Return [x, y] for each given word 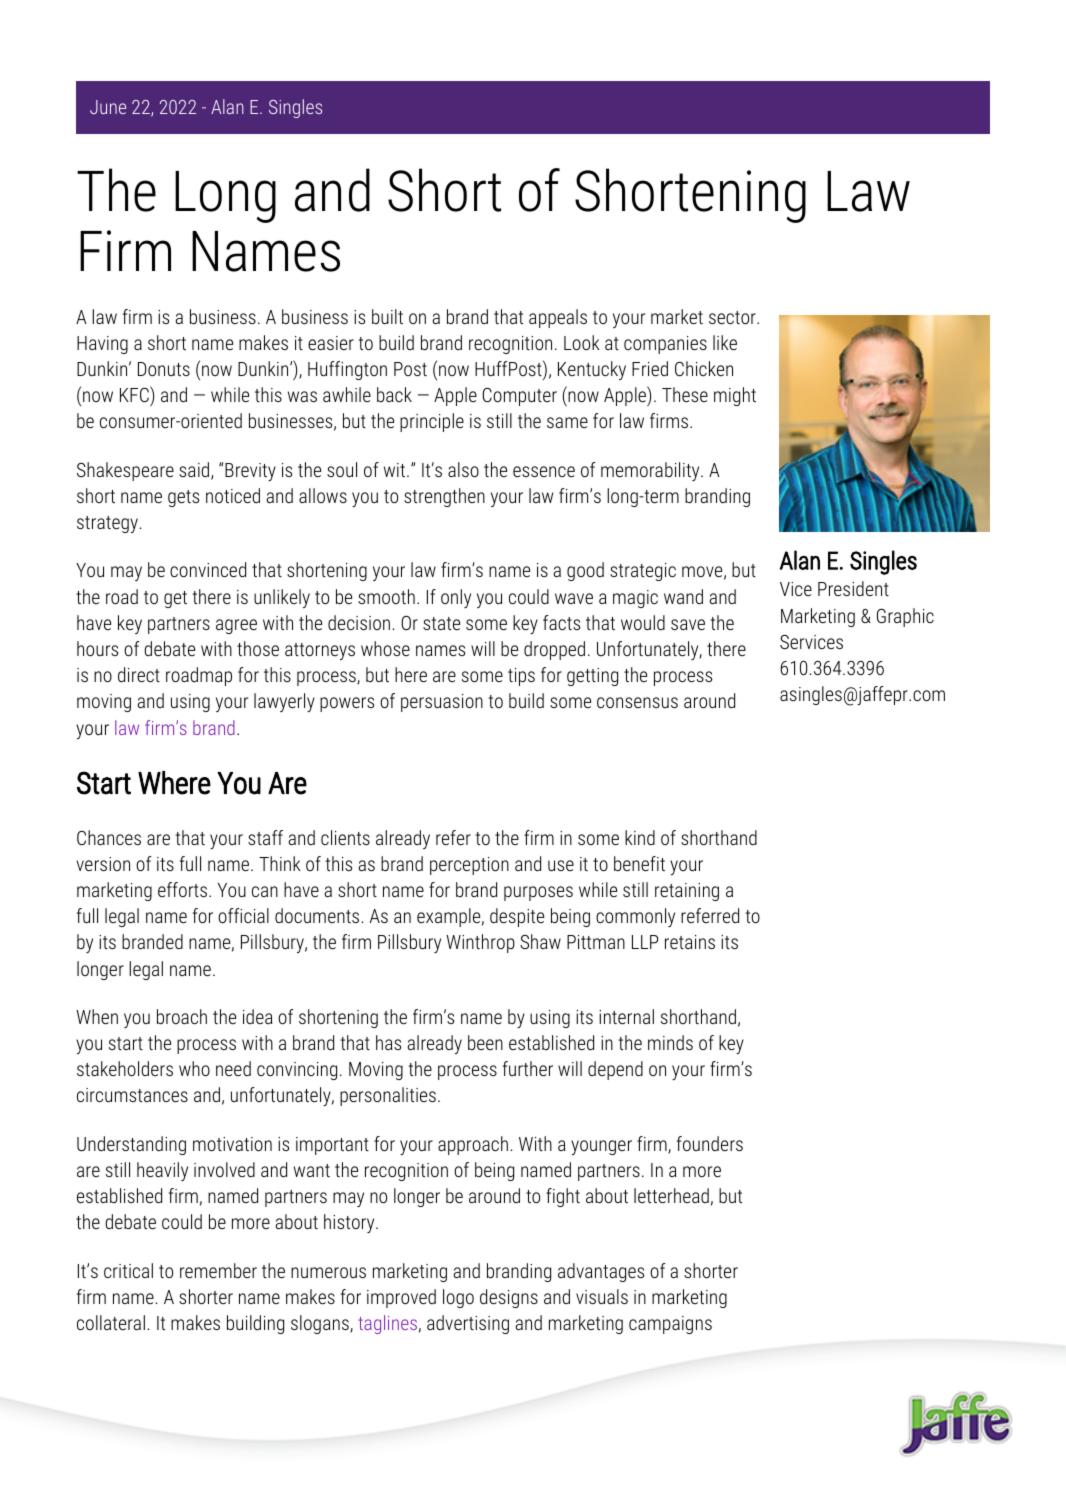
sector [733, 317]
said [195, 471]
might [735, 396]
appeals [558, 318]
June [108, 107]
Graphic [905, 617]
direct [139, 674]
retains [690, 942]
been [485, 1042]
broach [182, 1016]
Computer [520, 397]
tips [521, 677]
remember [218, 1270]
